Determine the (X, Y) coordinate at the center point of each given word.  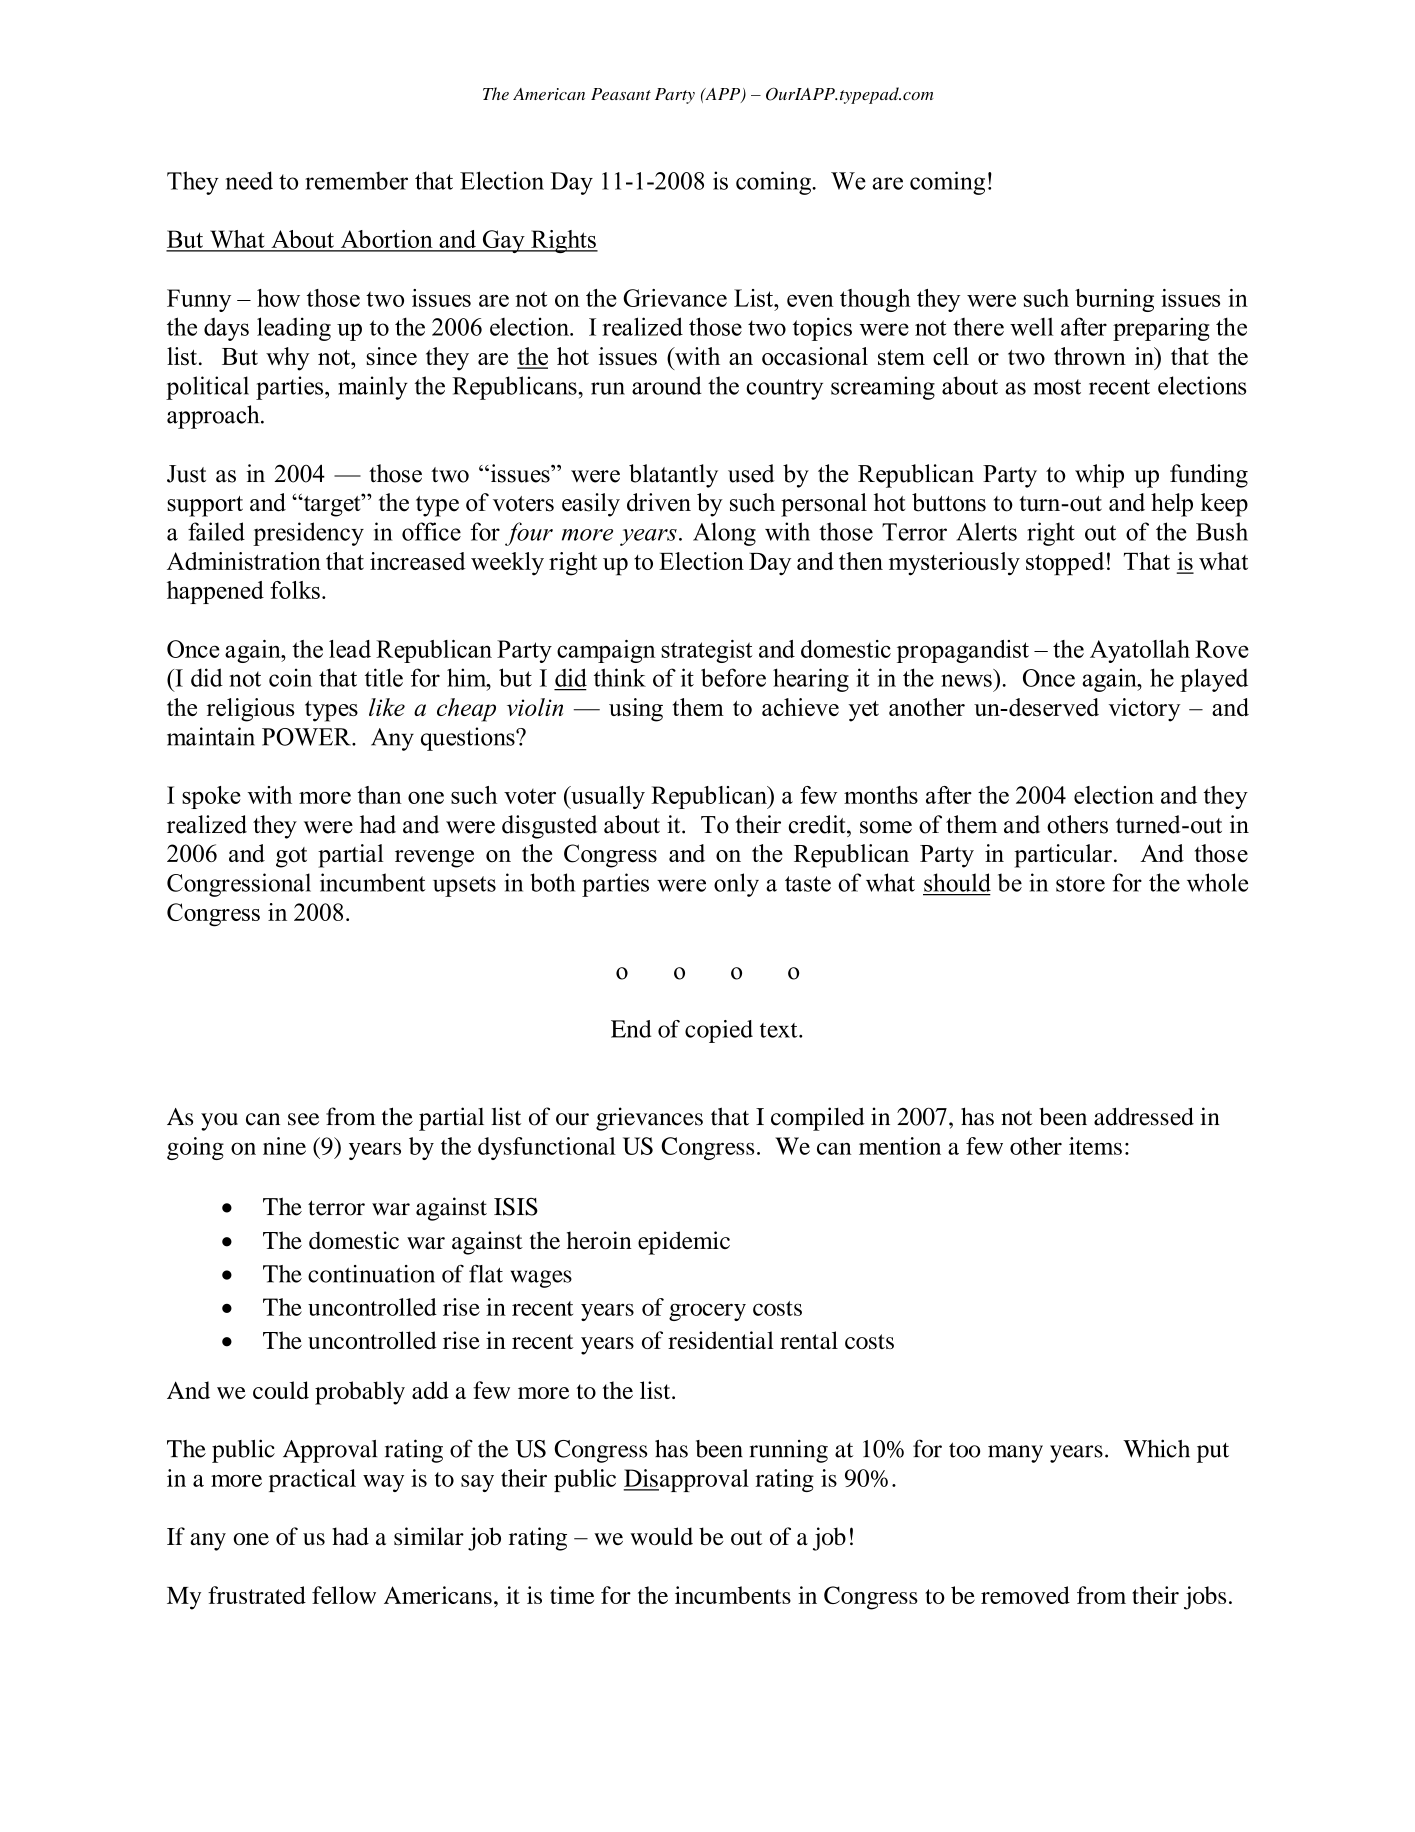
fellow (344, 1595)
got (291, 857)
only (736, 885)
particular (1063, 856)
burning (1114, 300)
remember (356, 180)
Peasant (621, 94)
